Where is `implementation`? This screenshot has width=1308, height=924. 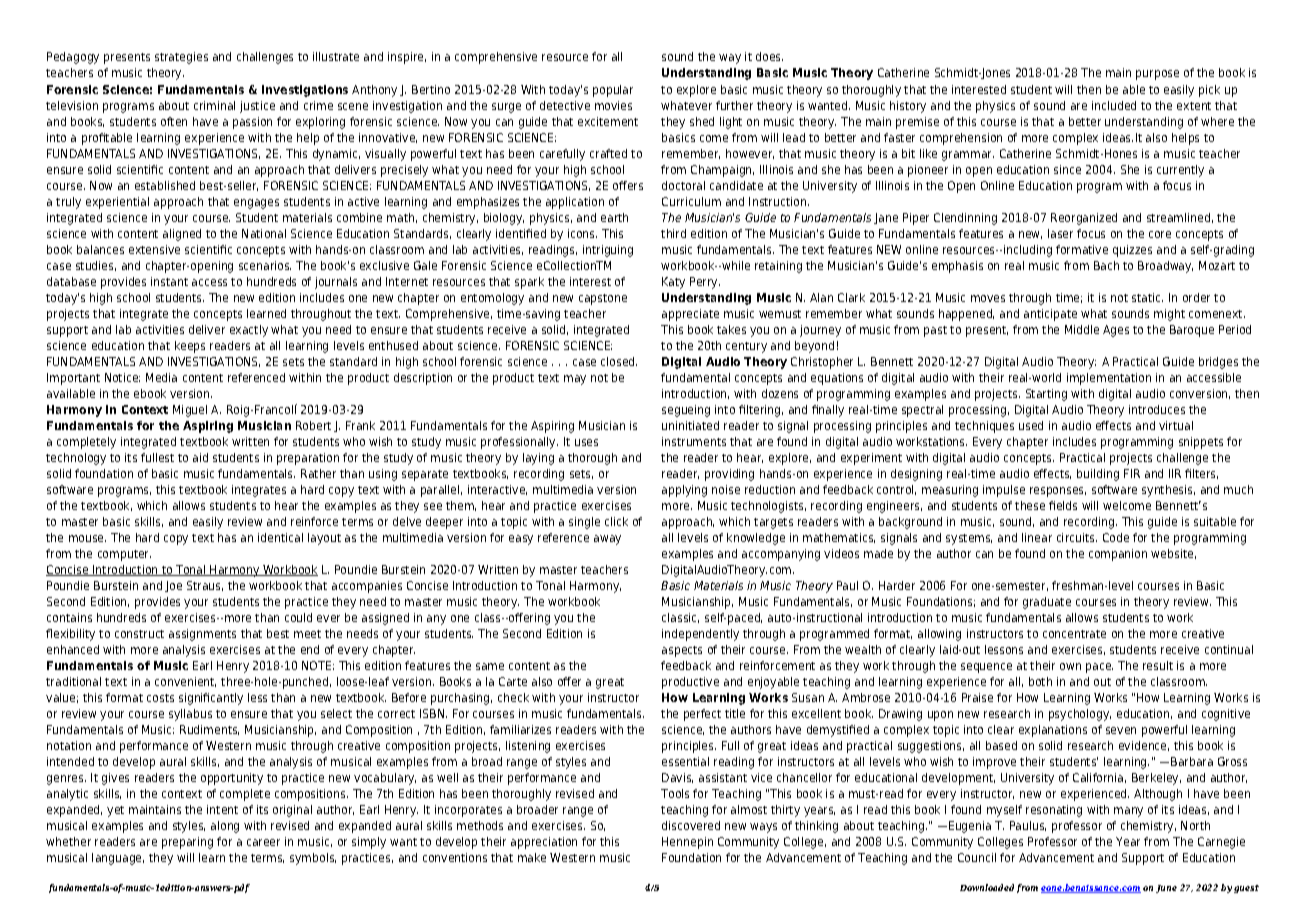
implementation is located at coordinates (1109, 379).
